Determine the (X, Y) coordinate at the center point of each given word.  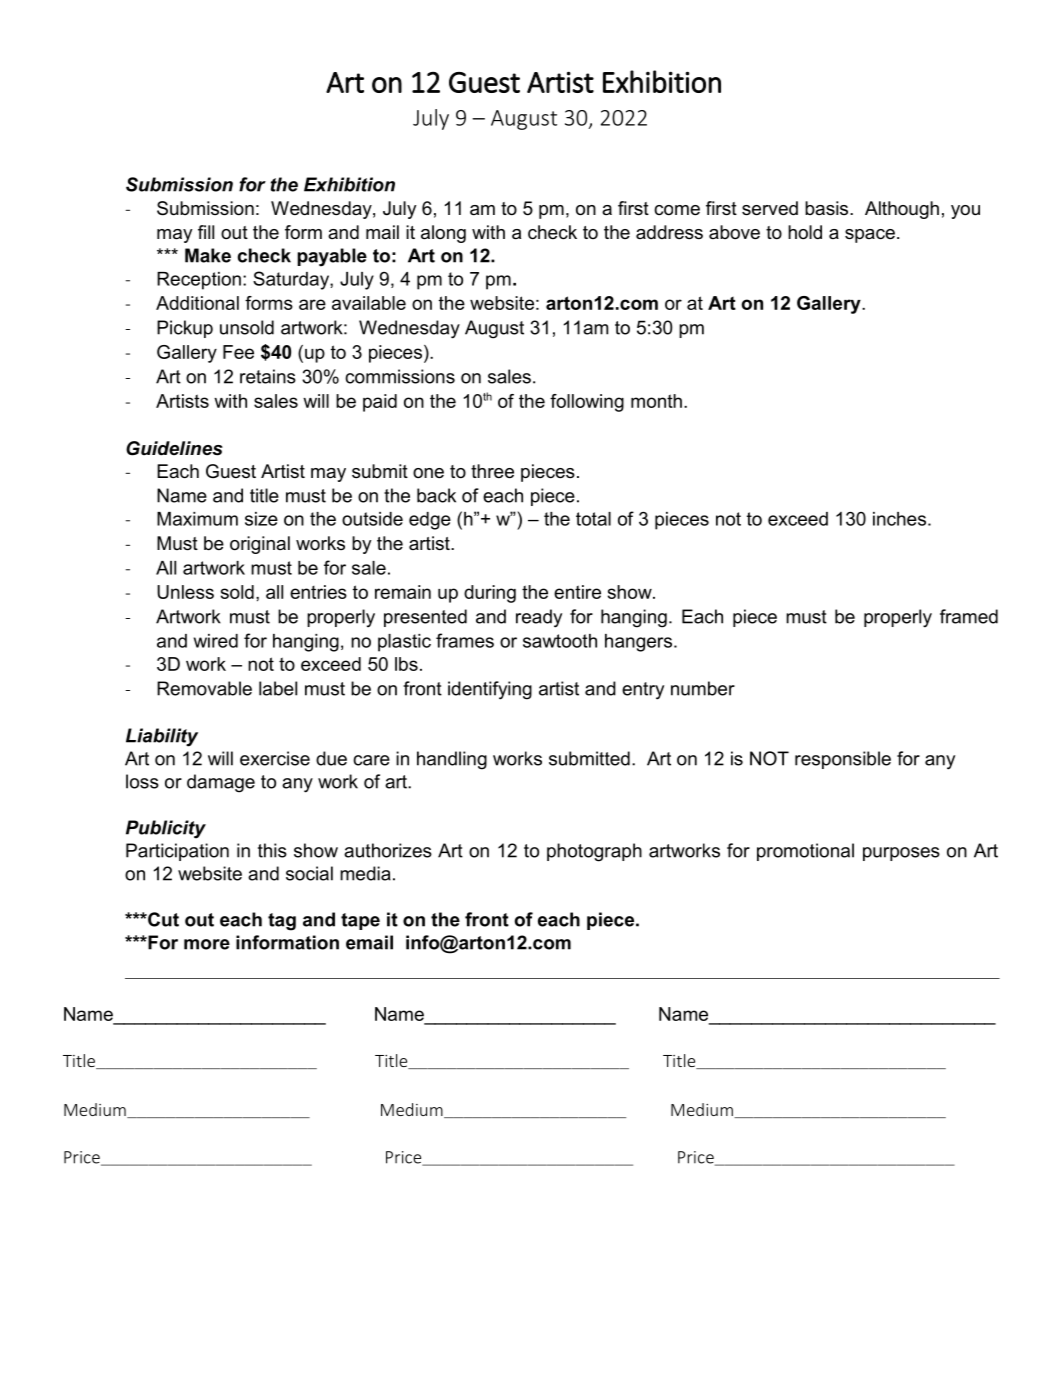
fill (206, 232)
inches (899, 519)
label (278, 688)
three (492, 471)
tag (282, 922)
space (870, 236)
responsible (843, 760)
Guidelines (174, 448)
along (443, 234)
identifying (490, 690)
